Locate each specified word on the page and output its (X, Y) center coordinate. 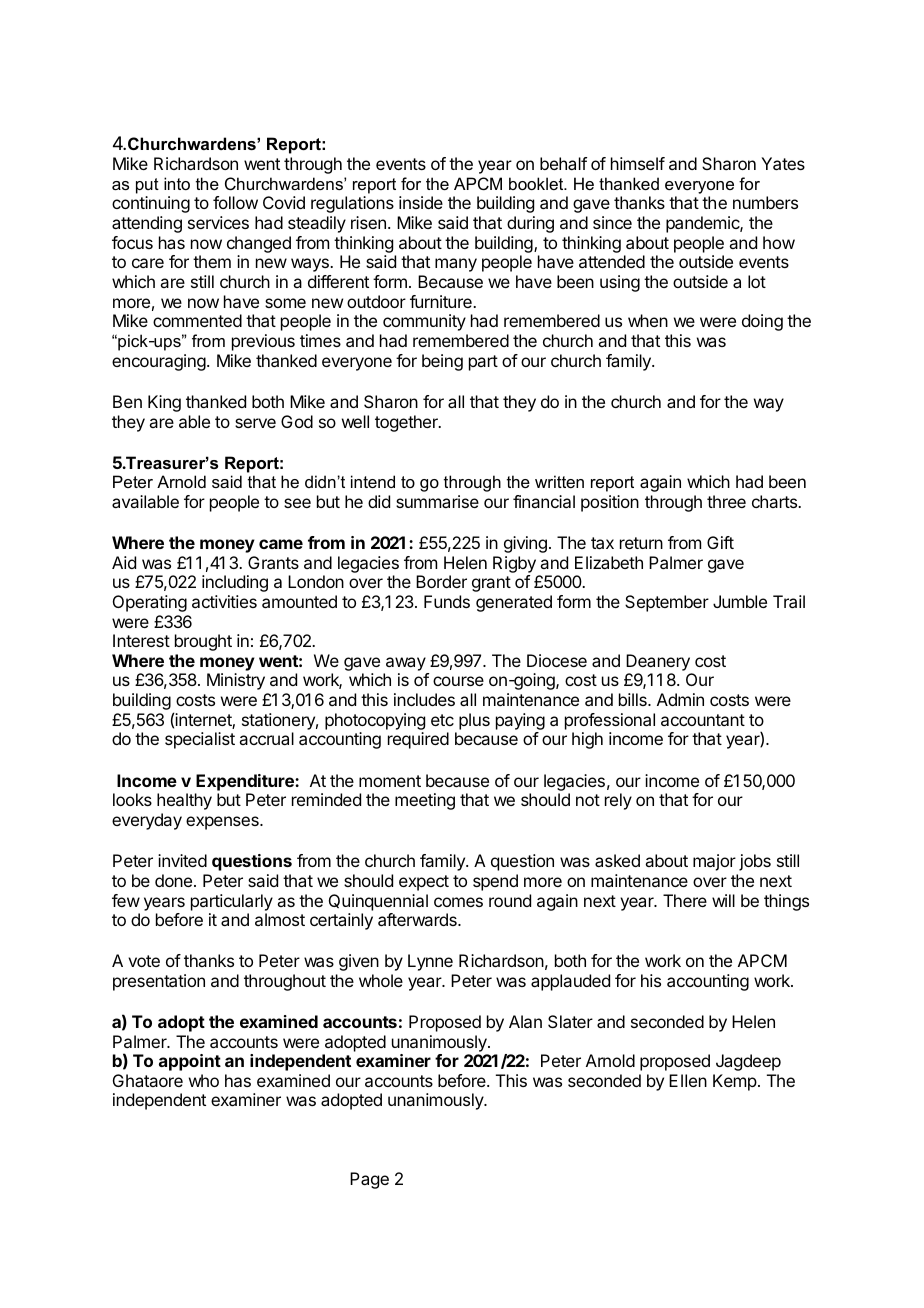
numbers (765, 202)
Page (369, 1180)
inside (421, 202)
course (458, 681)
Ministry (236, 681)
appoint (190, 1062)
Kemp (735, 1082)
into (177, 183)
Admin (680, 699)
